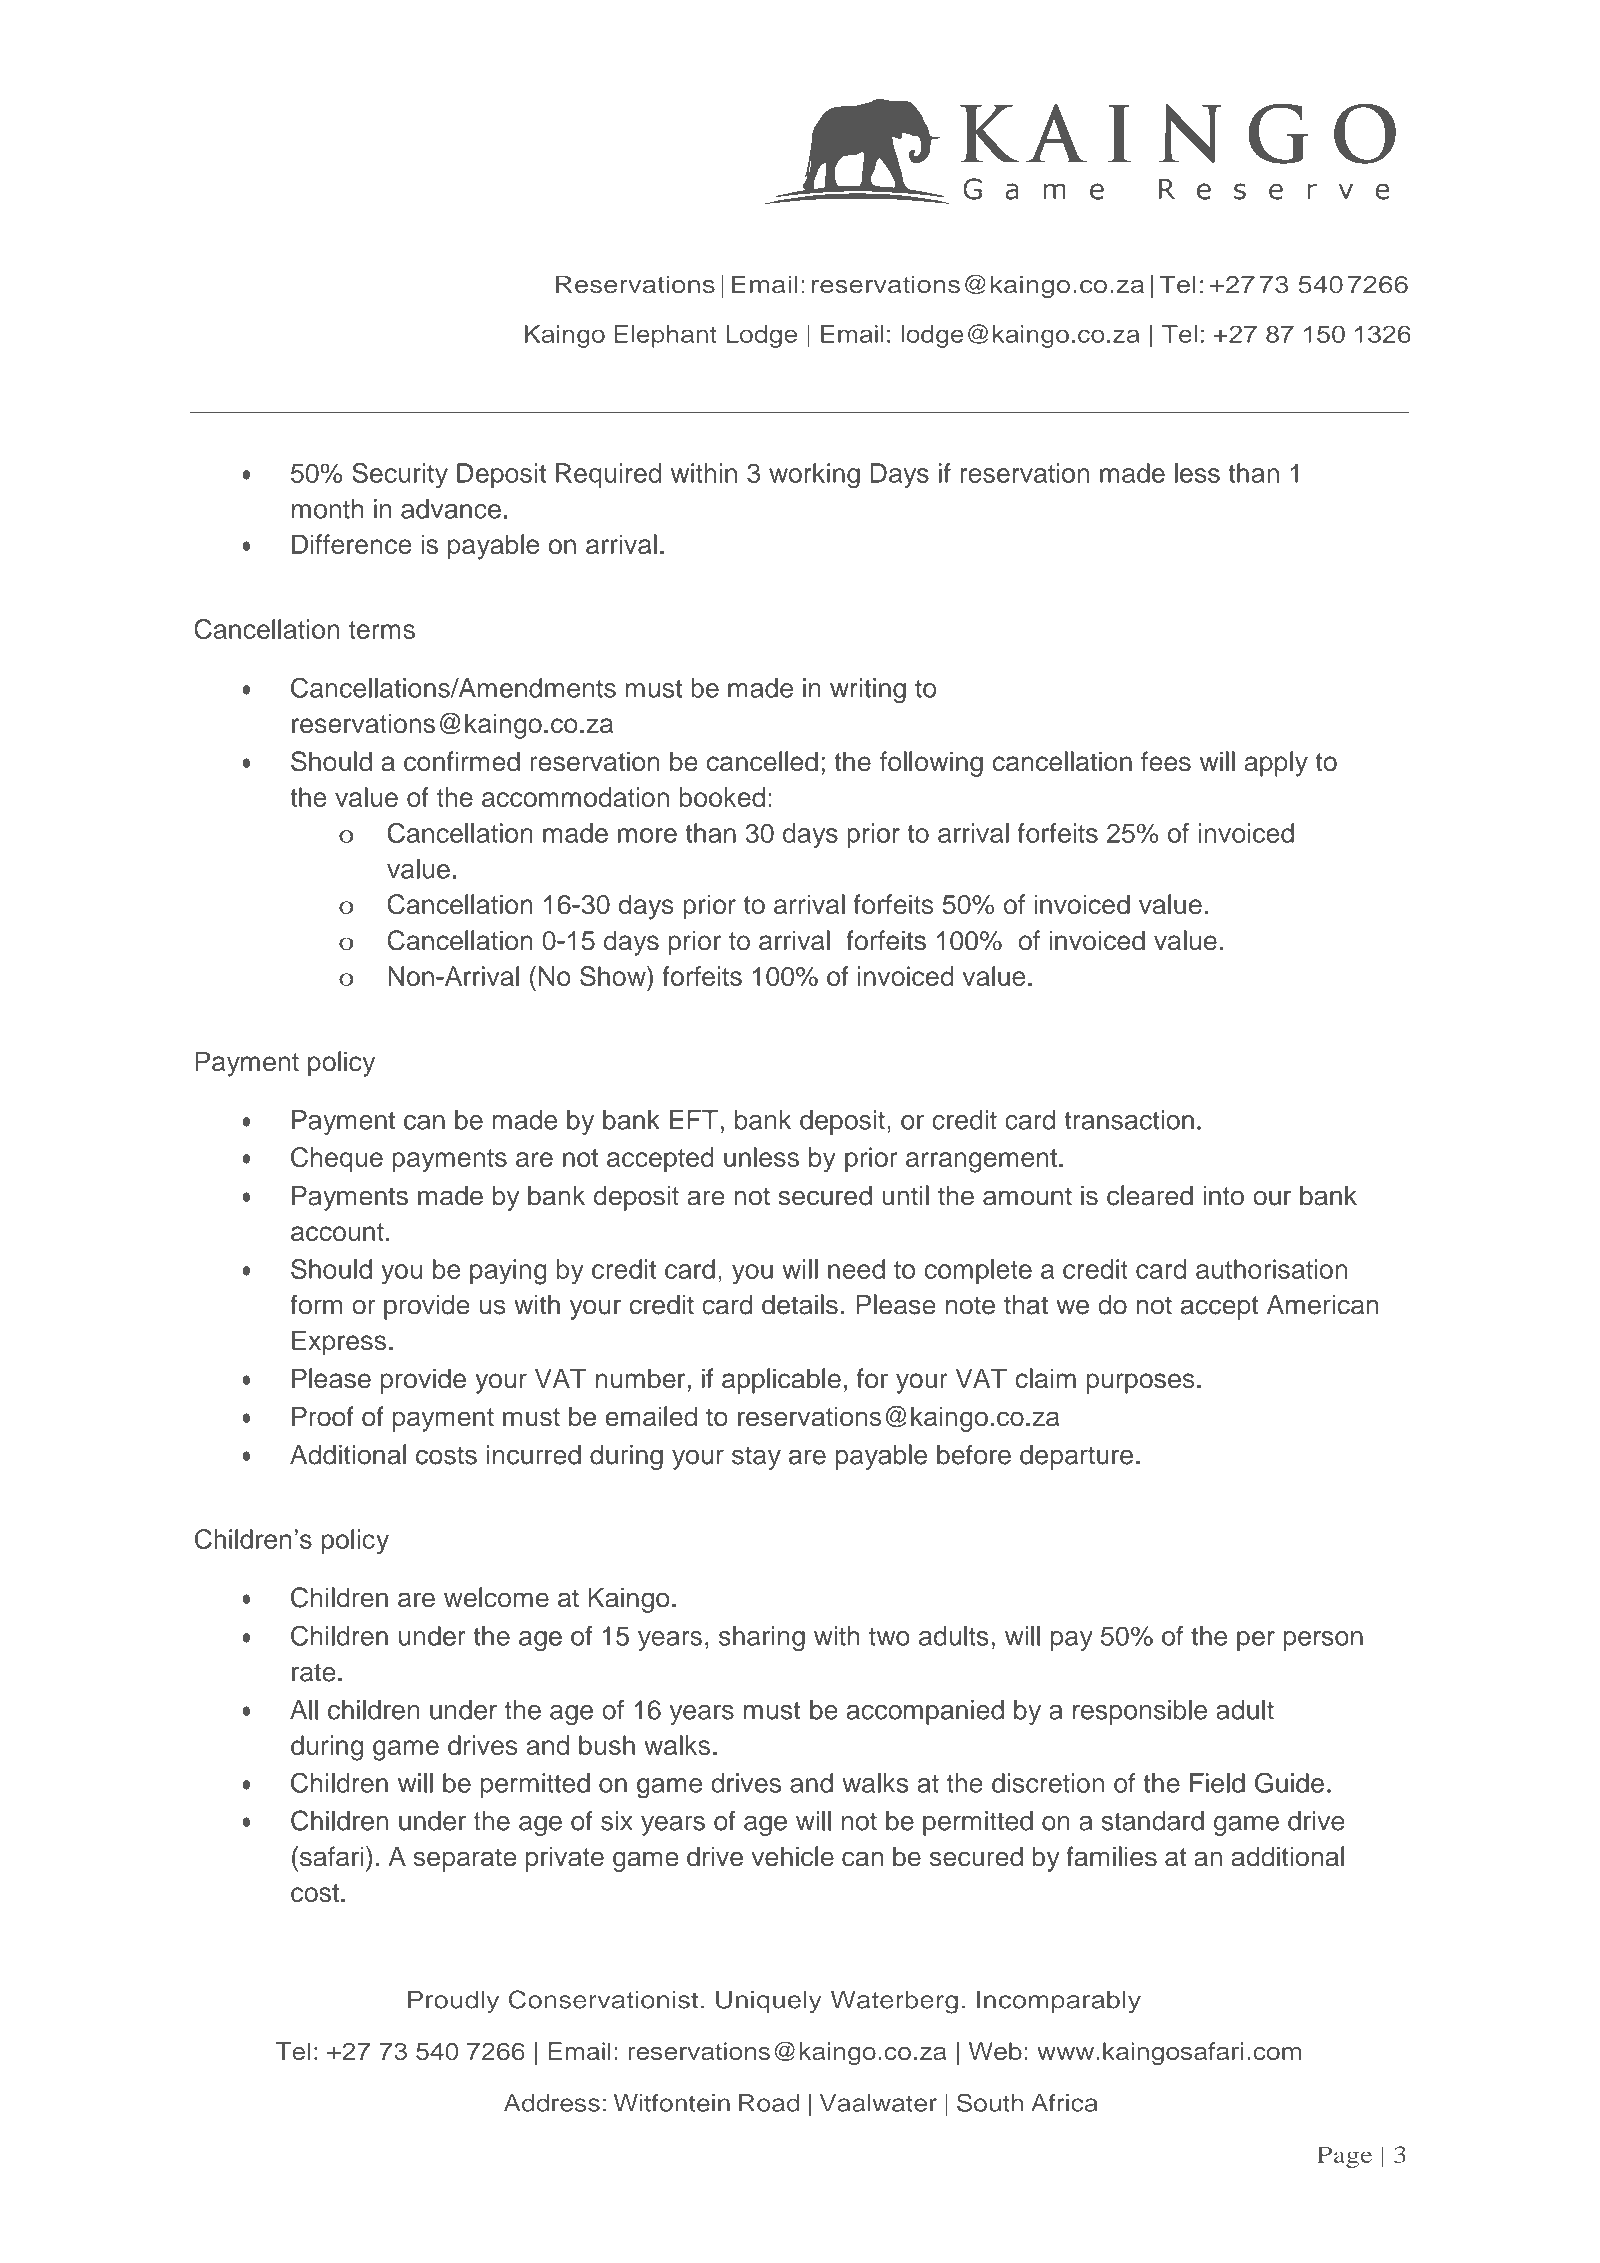 This document has width=1600, height=2263. What do you see at coordinates (1276, 764) in the document?
I see `apply` at bounding box center [1276, 764].
